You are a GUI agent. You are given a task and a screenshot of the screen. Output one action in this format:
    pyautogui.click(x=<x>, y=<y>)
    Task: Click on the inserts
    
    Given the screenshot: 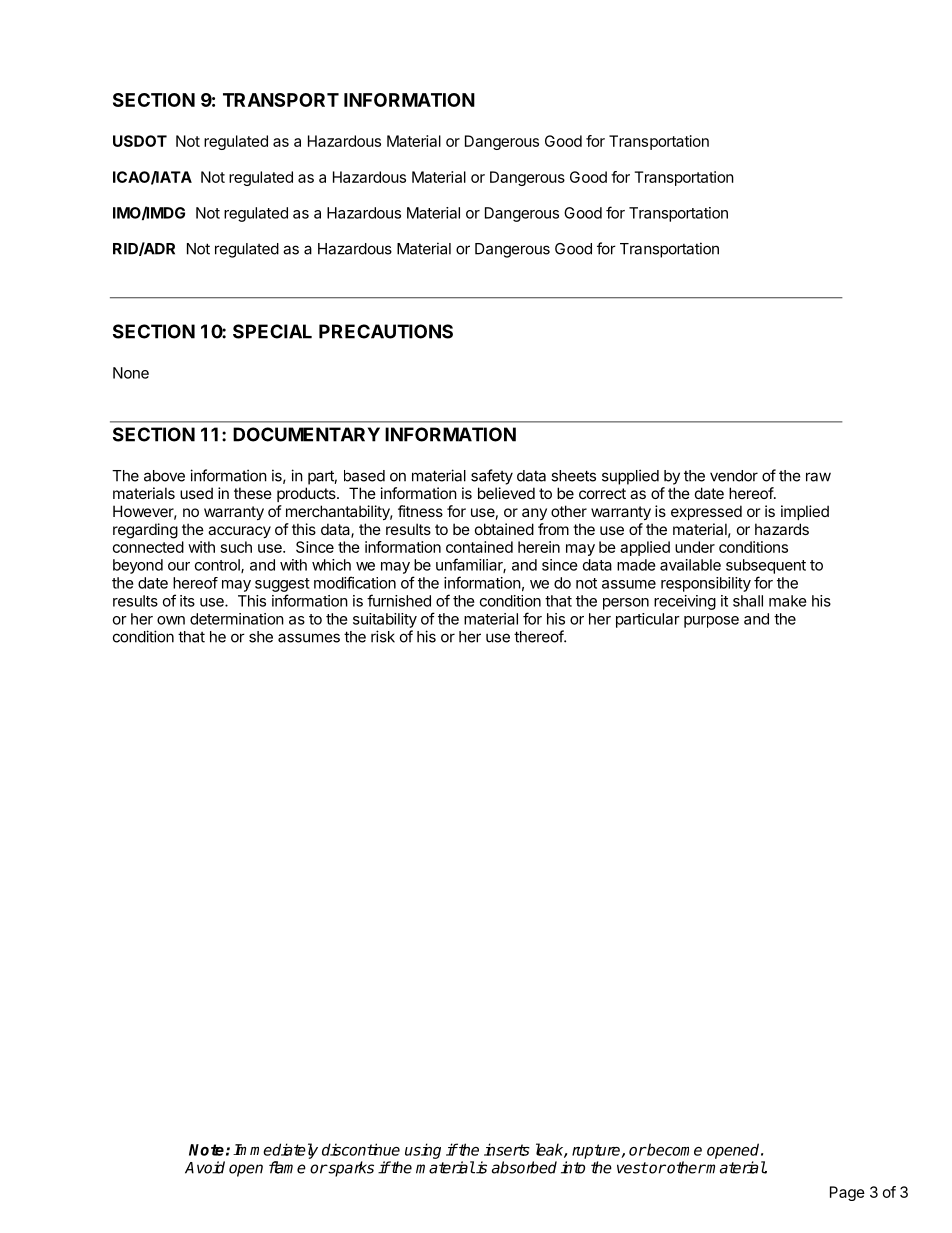 What is the action you would take?
    pyautogui.click(x=507, y=1149)
